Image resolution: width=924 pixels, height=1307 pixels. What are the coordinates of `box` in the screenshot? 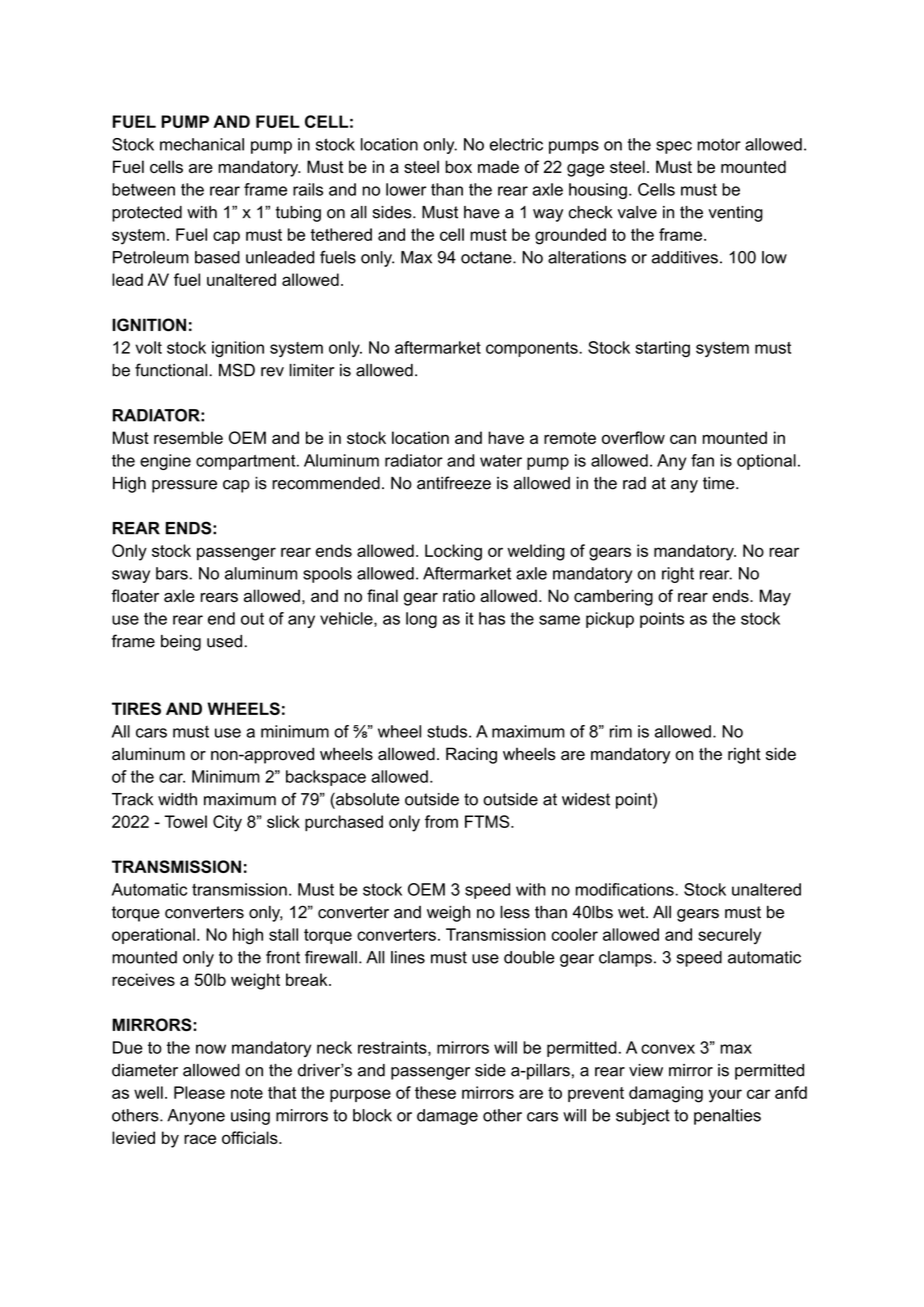 It's located at (458, 166).
